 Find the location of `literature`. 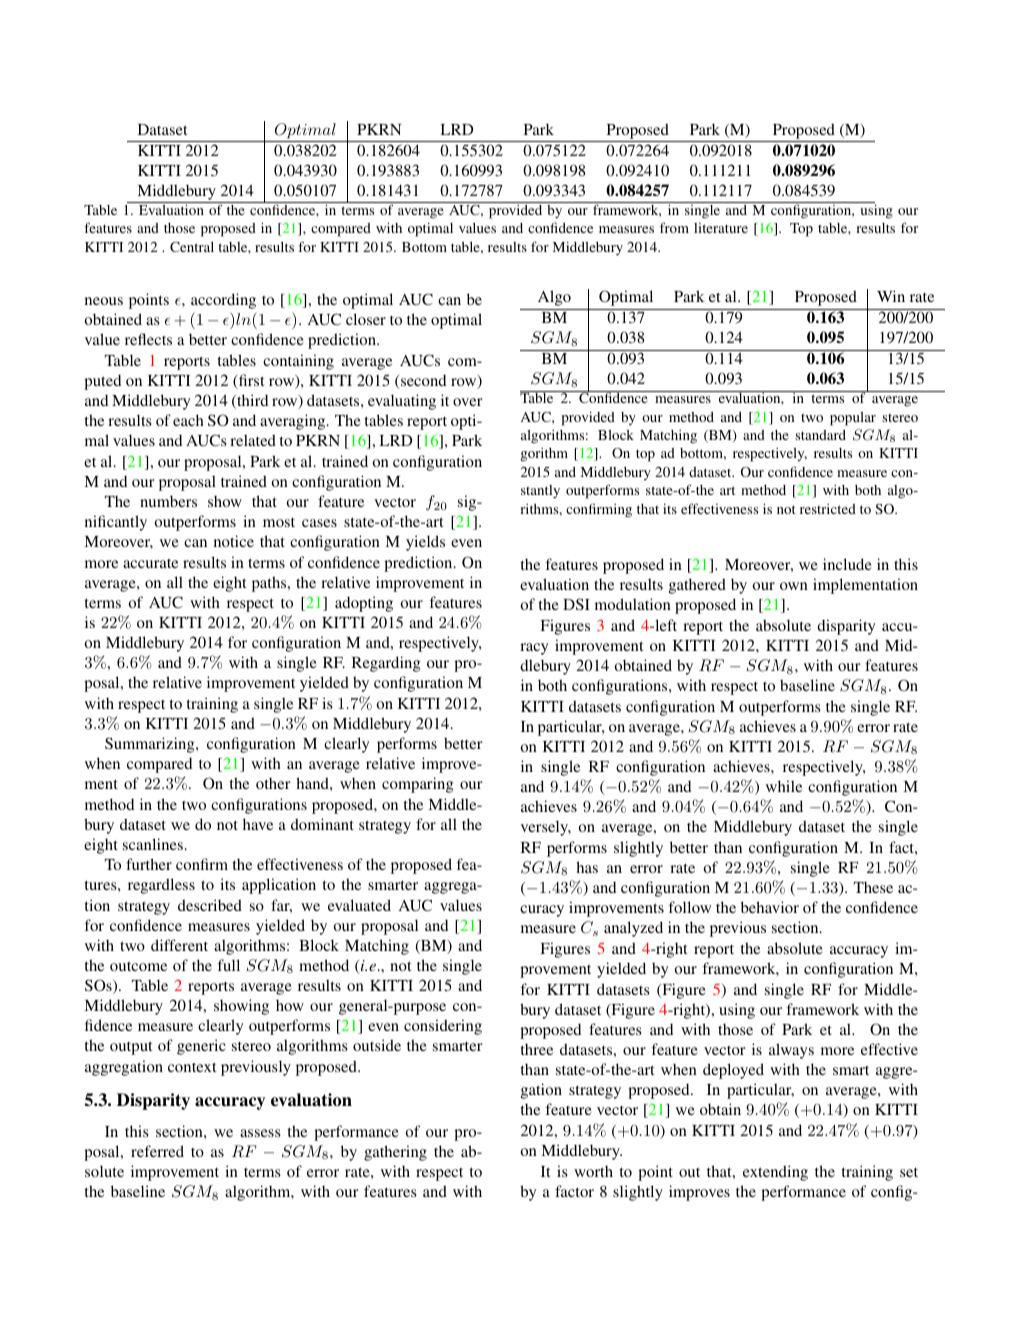

literature is located at coordinates (721, 228).
